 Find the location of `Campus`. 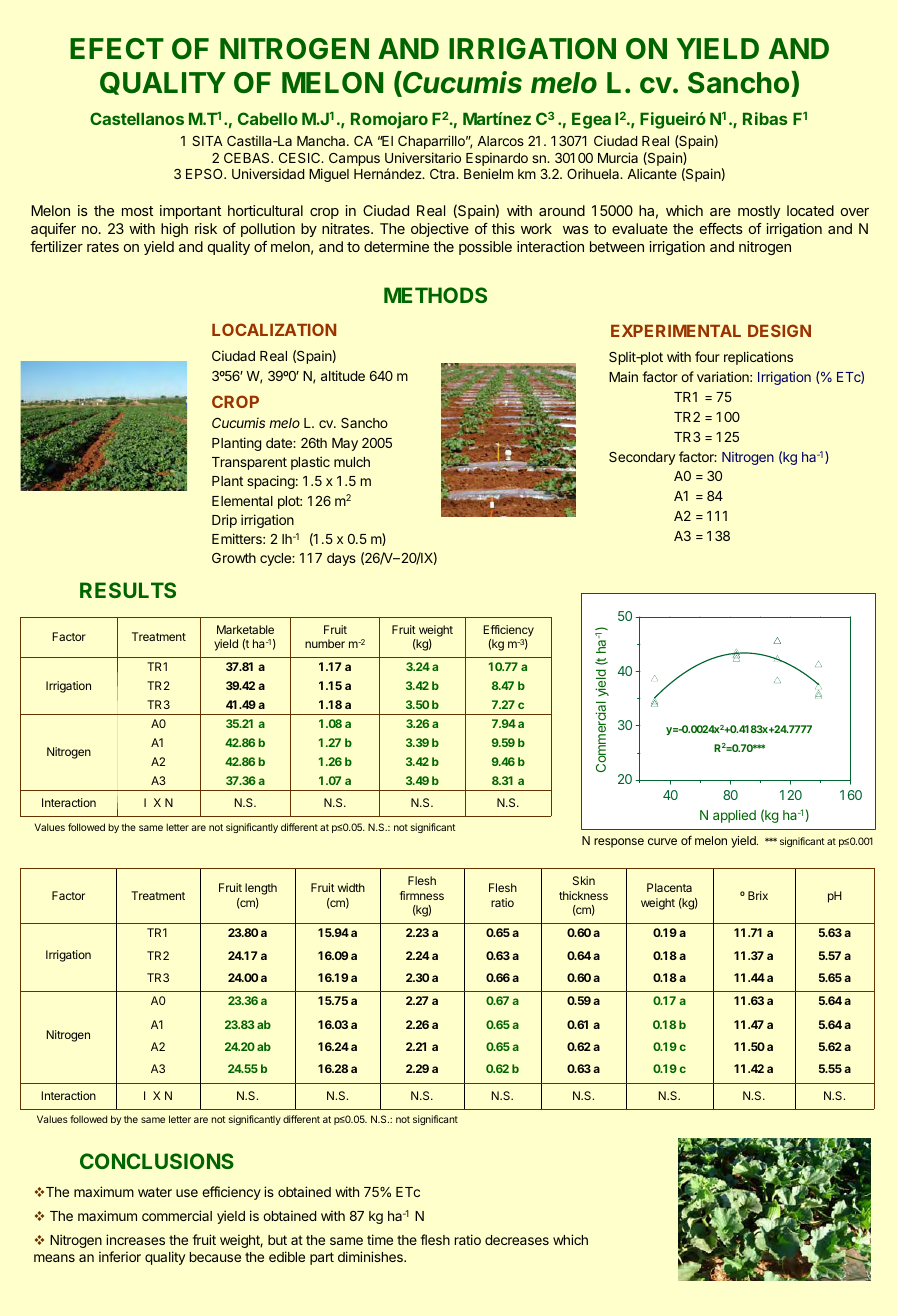

Campus is located at coordinates (354, 159).
